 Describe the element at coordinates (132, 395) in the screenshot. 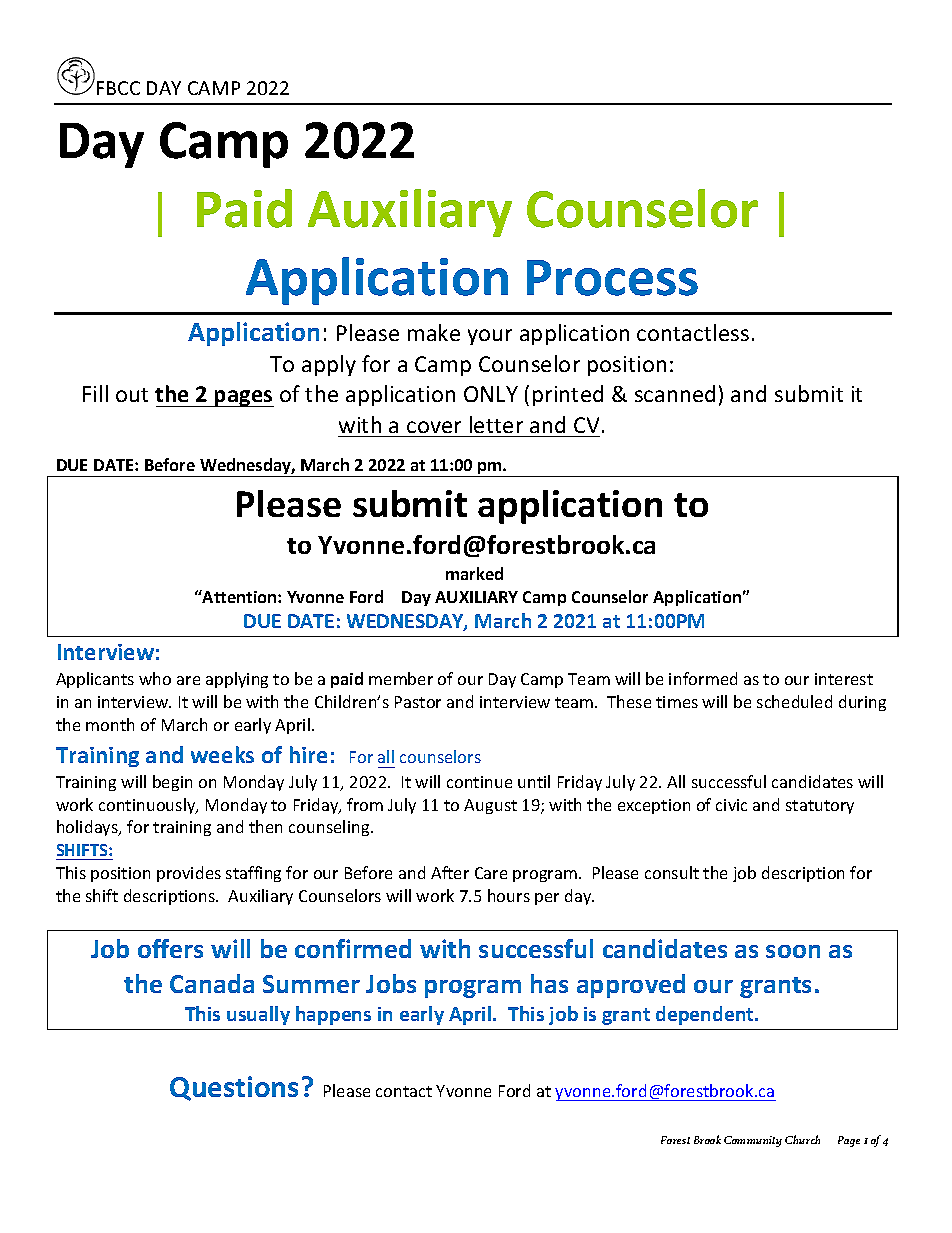

I see `out` at that location.
